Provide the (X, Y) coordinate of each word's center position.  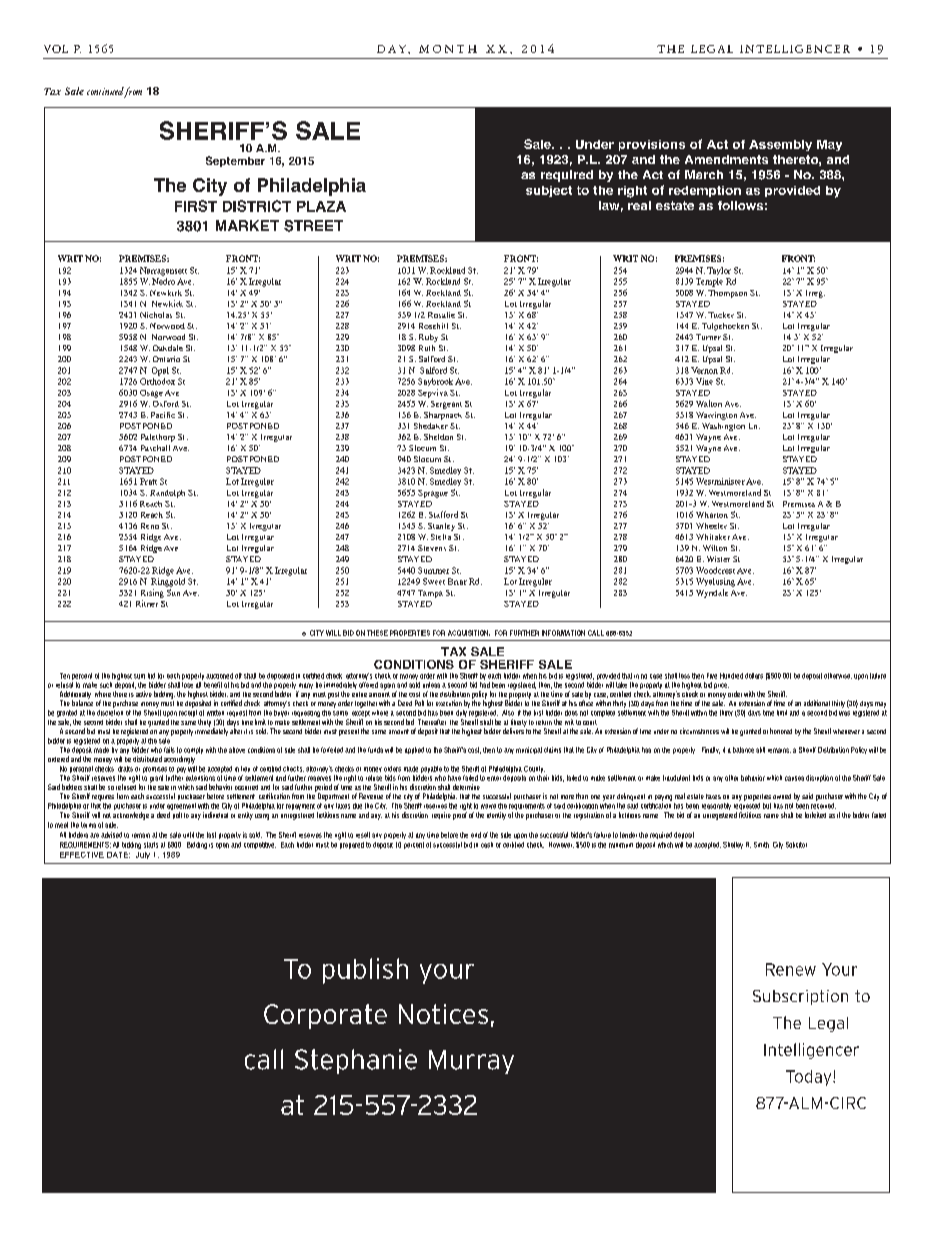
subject (549, 191)
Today (810, 1078)
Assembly (780, 145)
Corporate (325, 1016)
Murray (471, 1062)
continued (105, 91)
